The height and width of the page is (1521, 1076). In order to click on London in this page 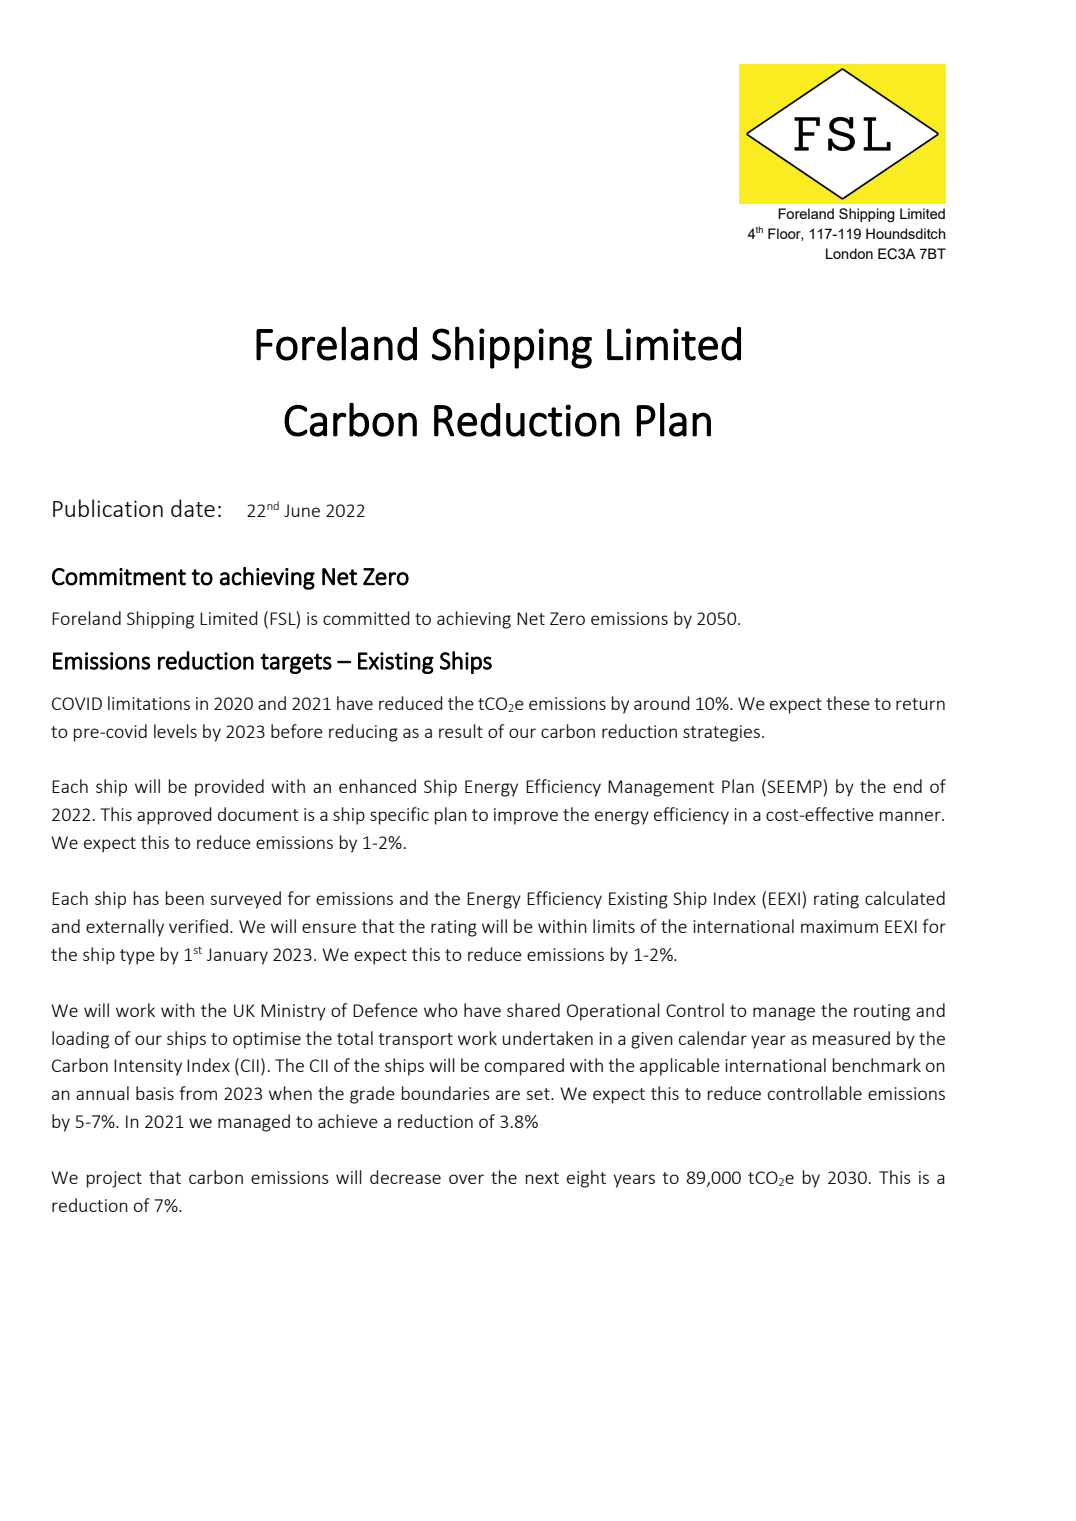, I will do `click(849, 253)`.
